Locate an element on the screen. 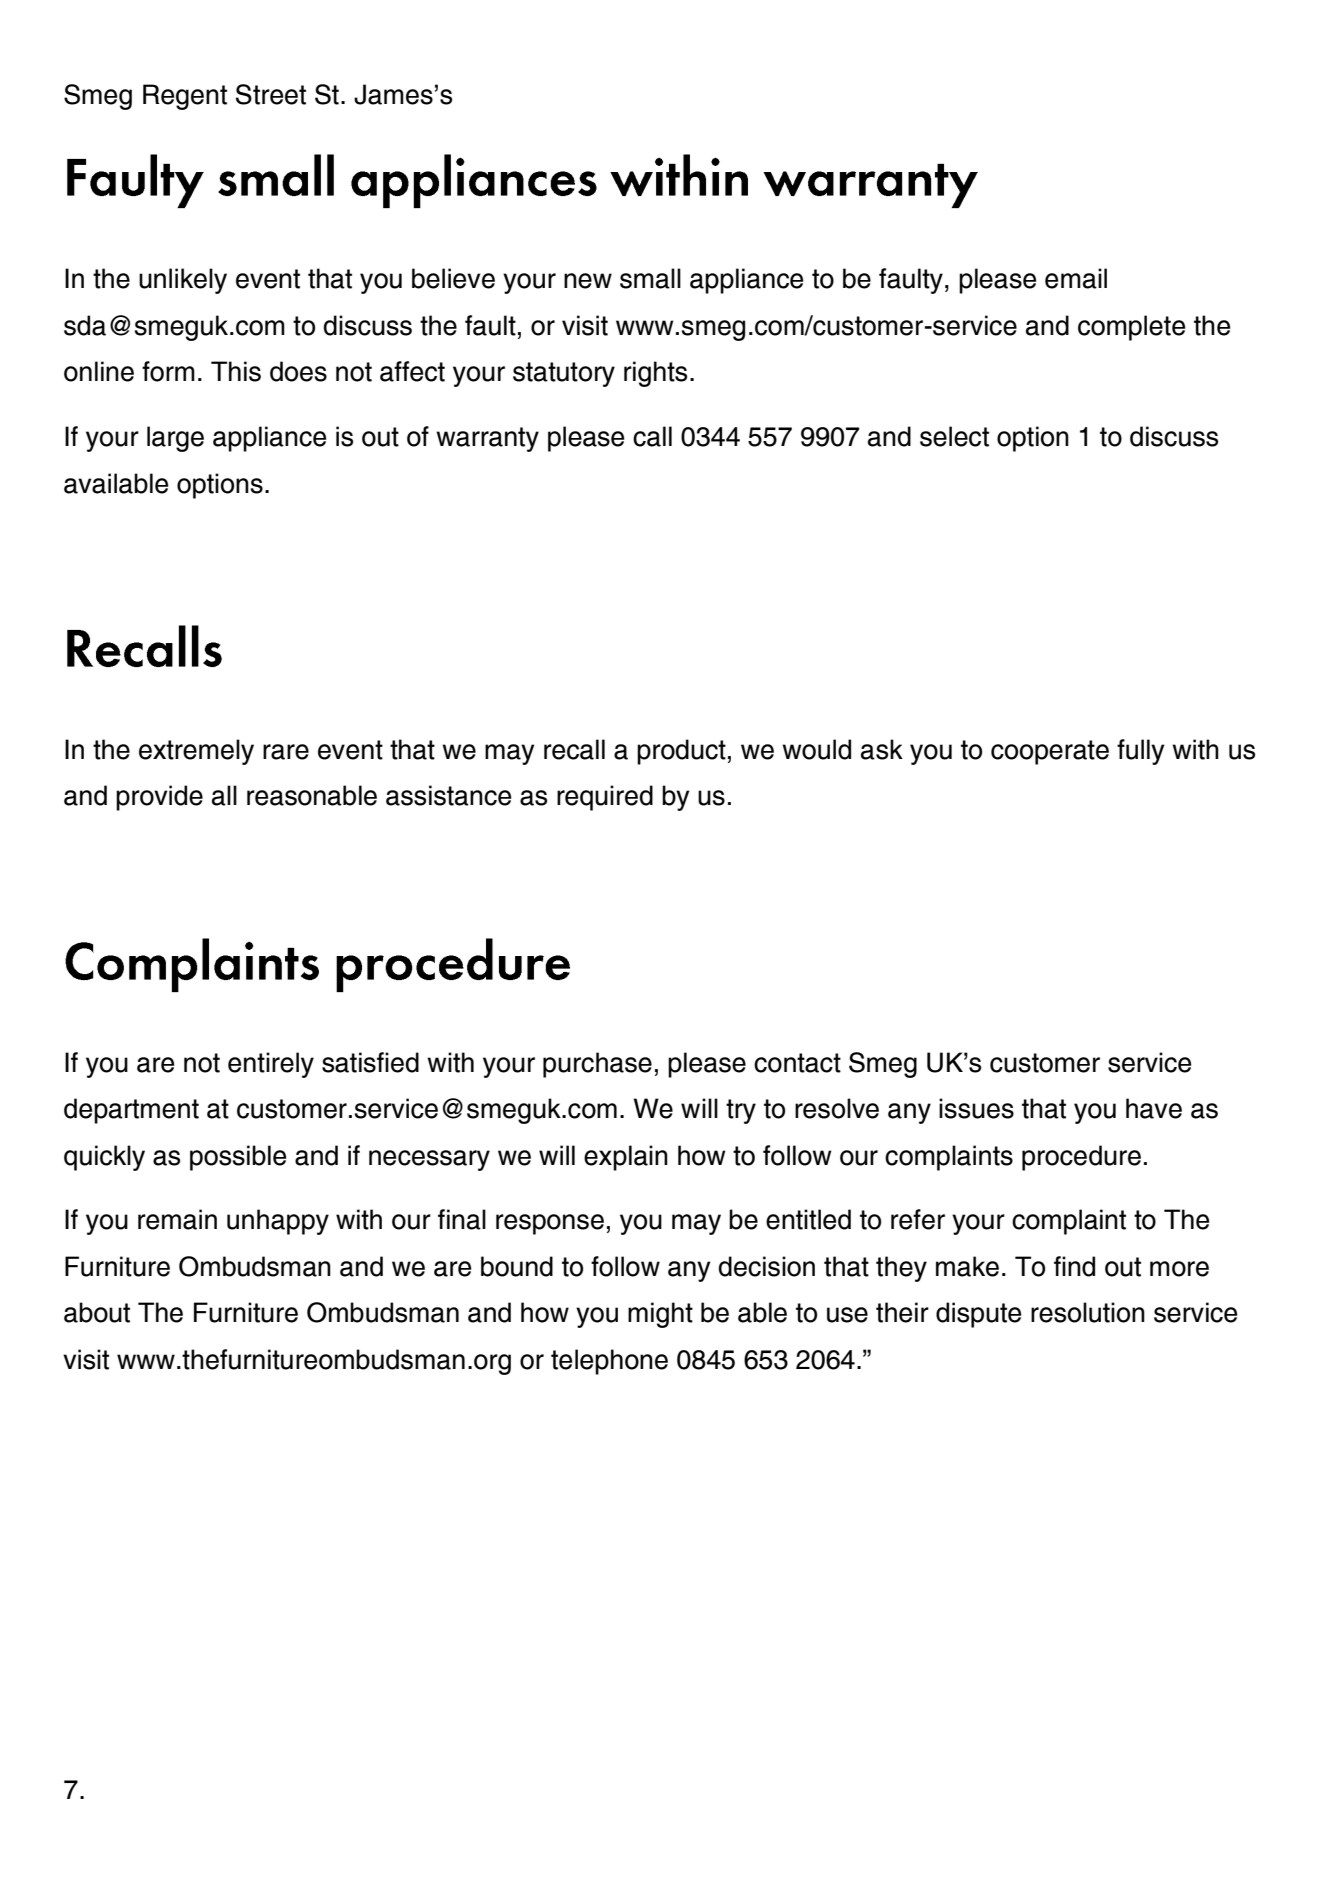 Image resolution: width=1332 pixels, height=1884 pixels. email is located at coordinates (1076, 278).
